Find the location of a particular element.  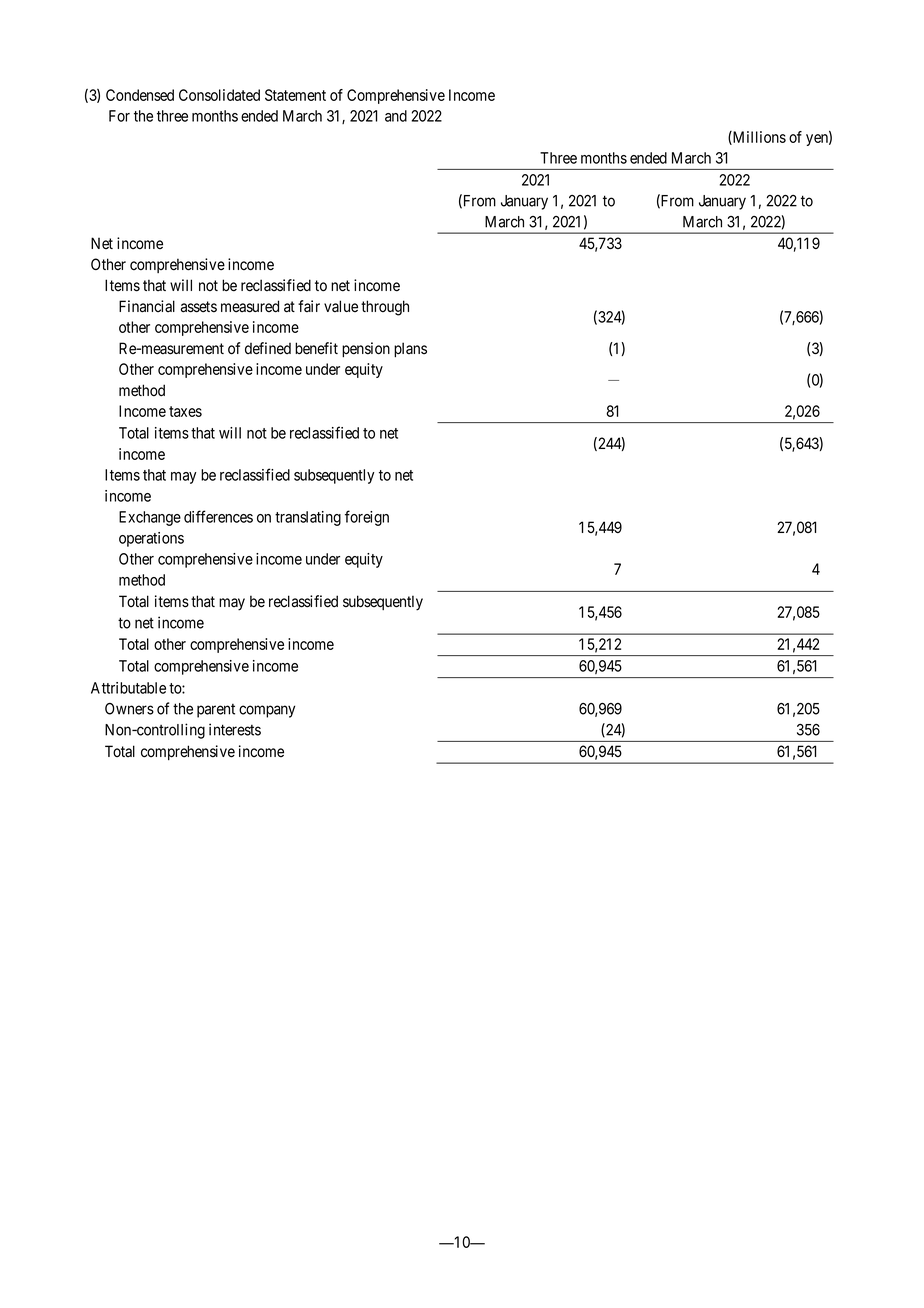

translating is located at coordinates (308, 518).
